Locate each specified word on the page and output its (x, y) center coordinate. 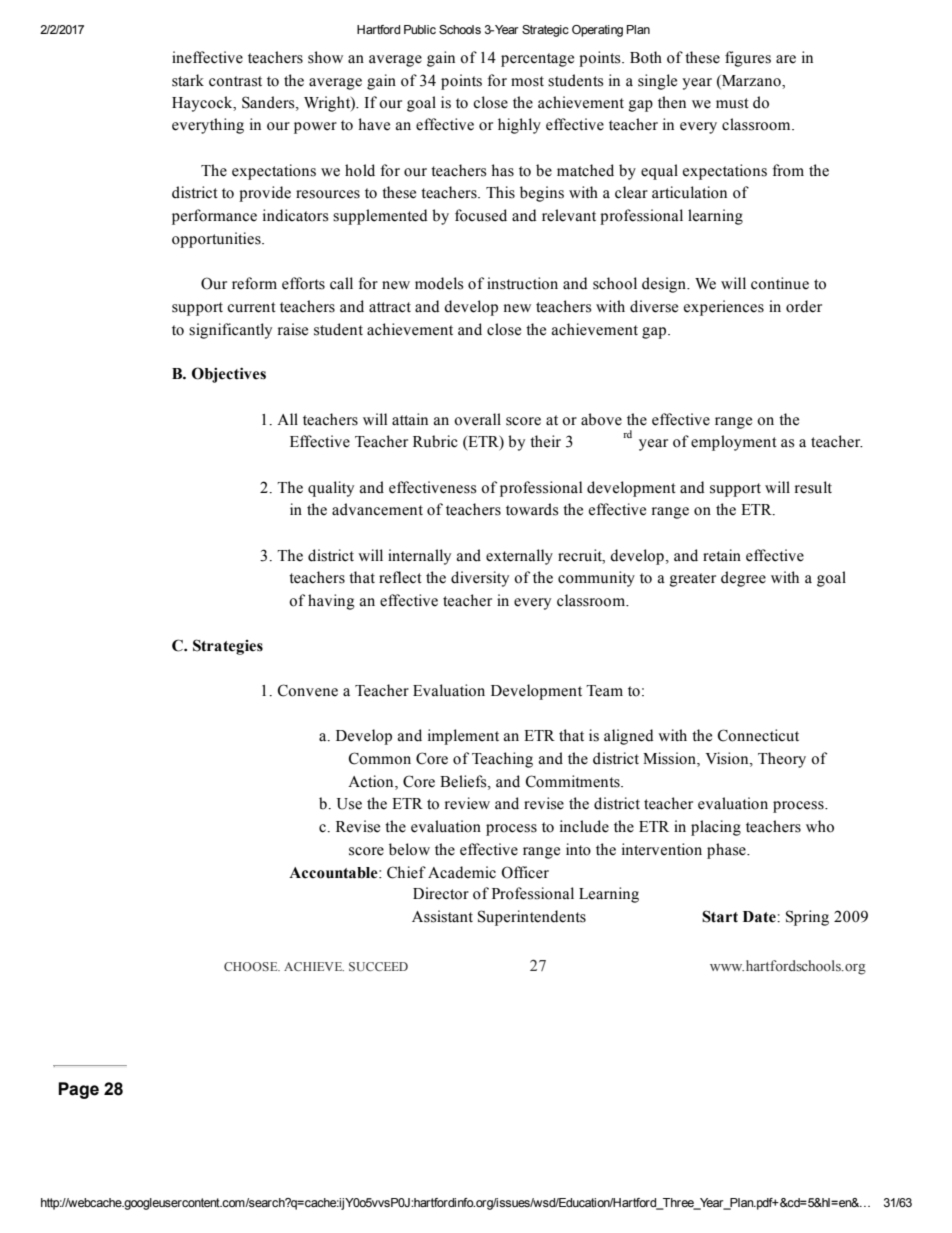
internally (419, 557)
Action (372, 782)
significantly (230, 331)
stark (188, 80)
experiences (724, 308)
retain (722, 555)
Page (78, 1090)
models (439, 283)
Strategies (228, 647)
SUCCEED (378, 966)
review (467, 803)
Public (420, 29)
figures (748, 59)
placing (716, 828)
